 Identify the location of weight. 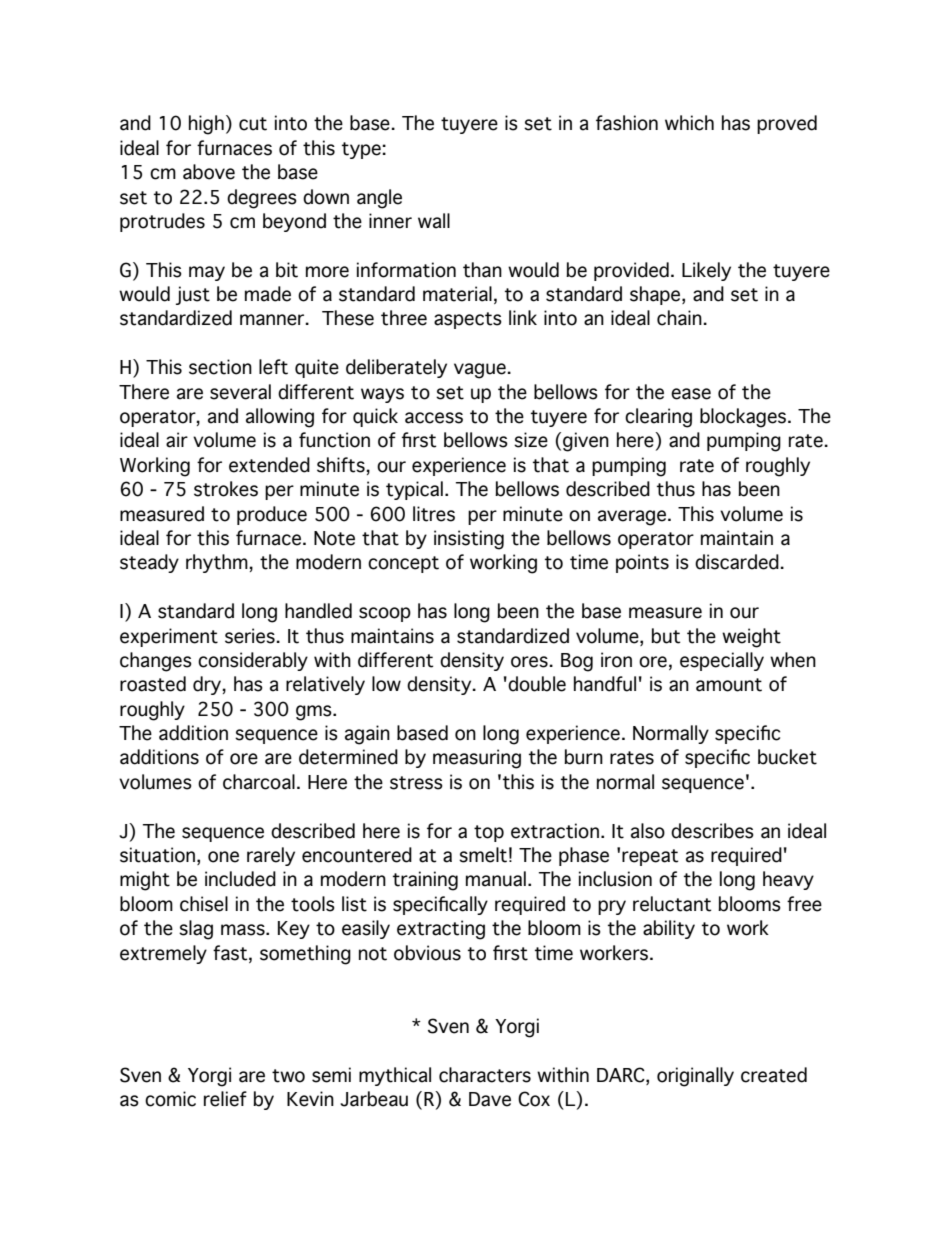
(751, 638).
